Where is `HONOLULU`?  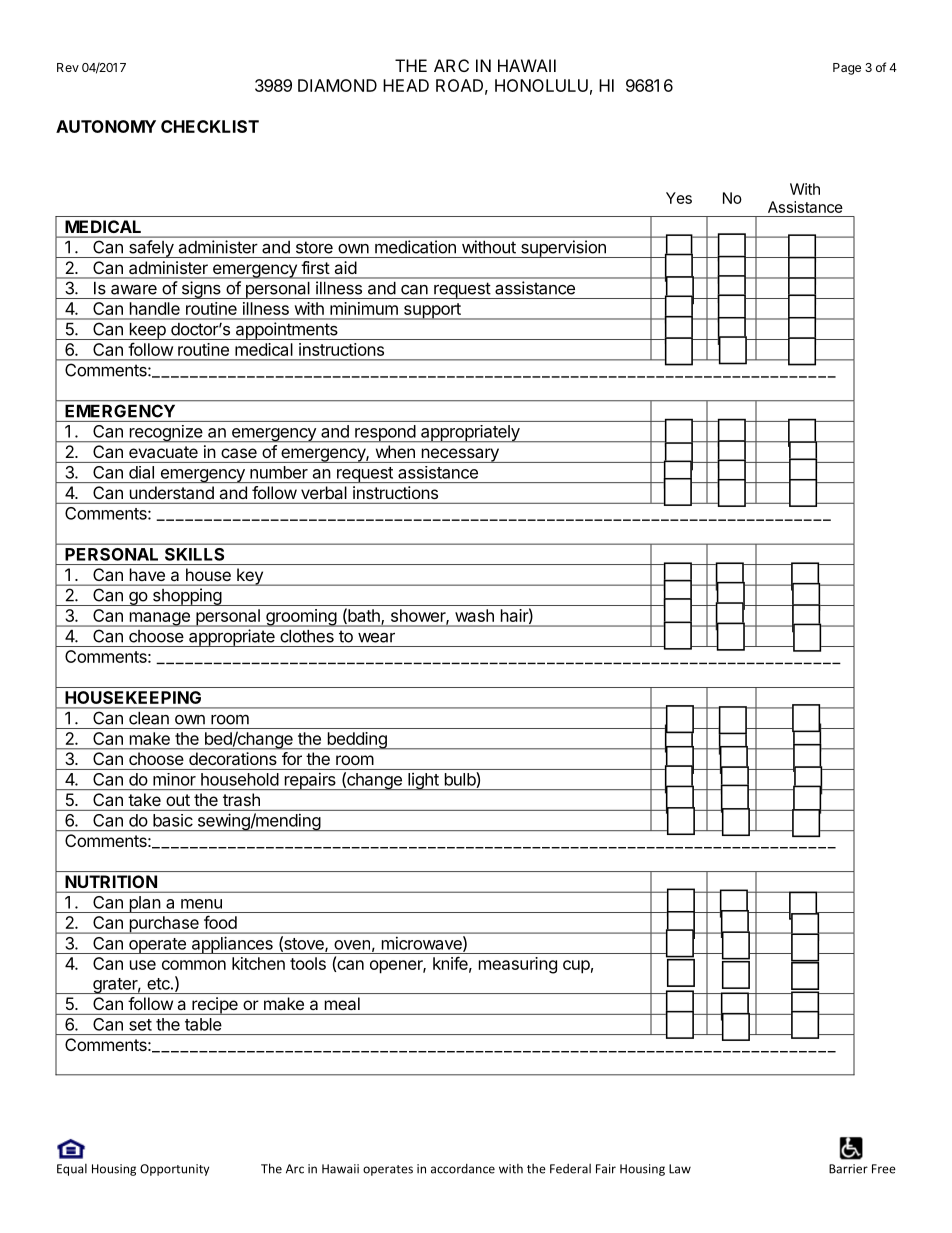 HONOLULU is located at coordinates (541, 85).
